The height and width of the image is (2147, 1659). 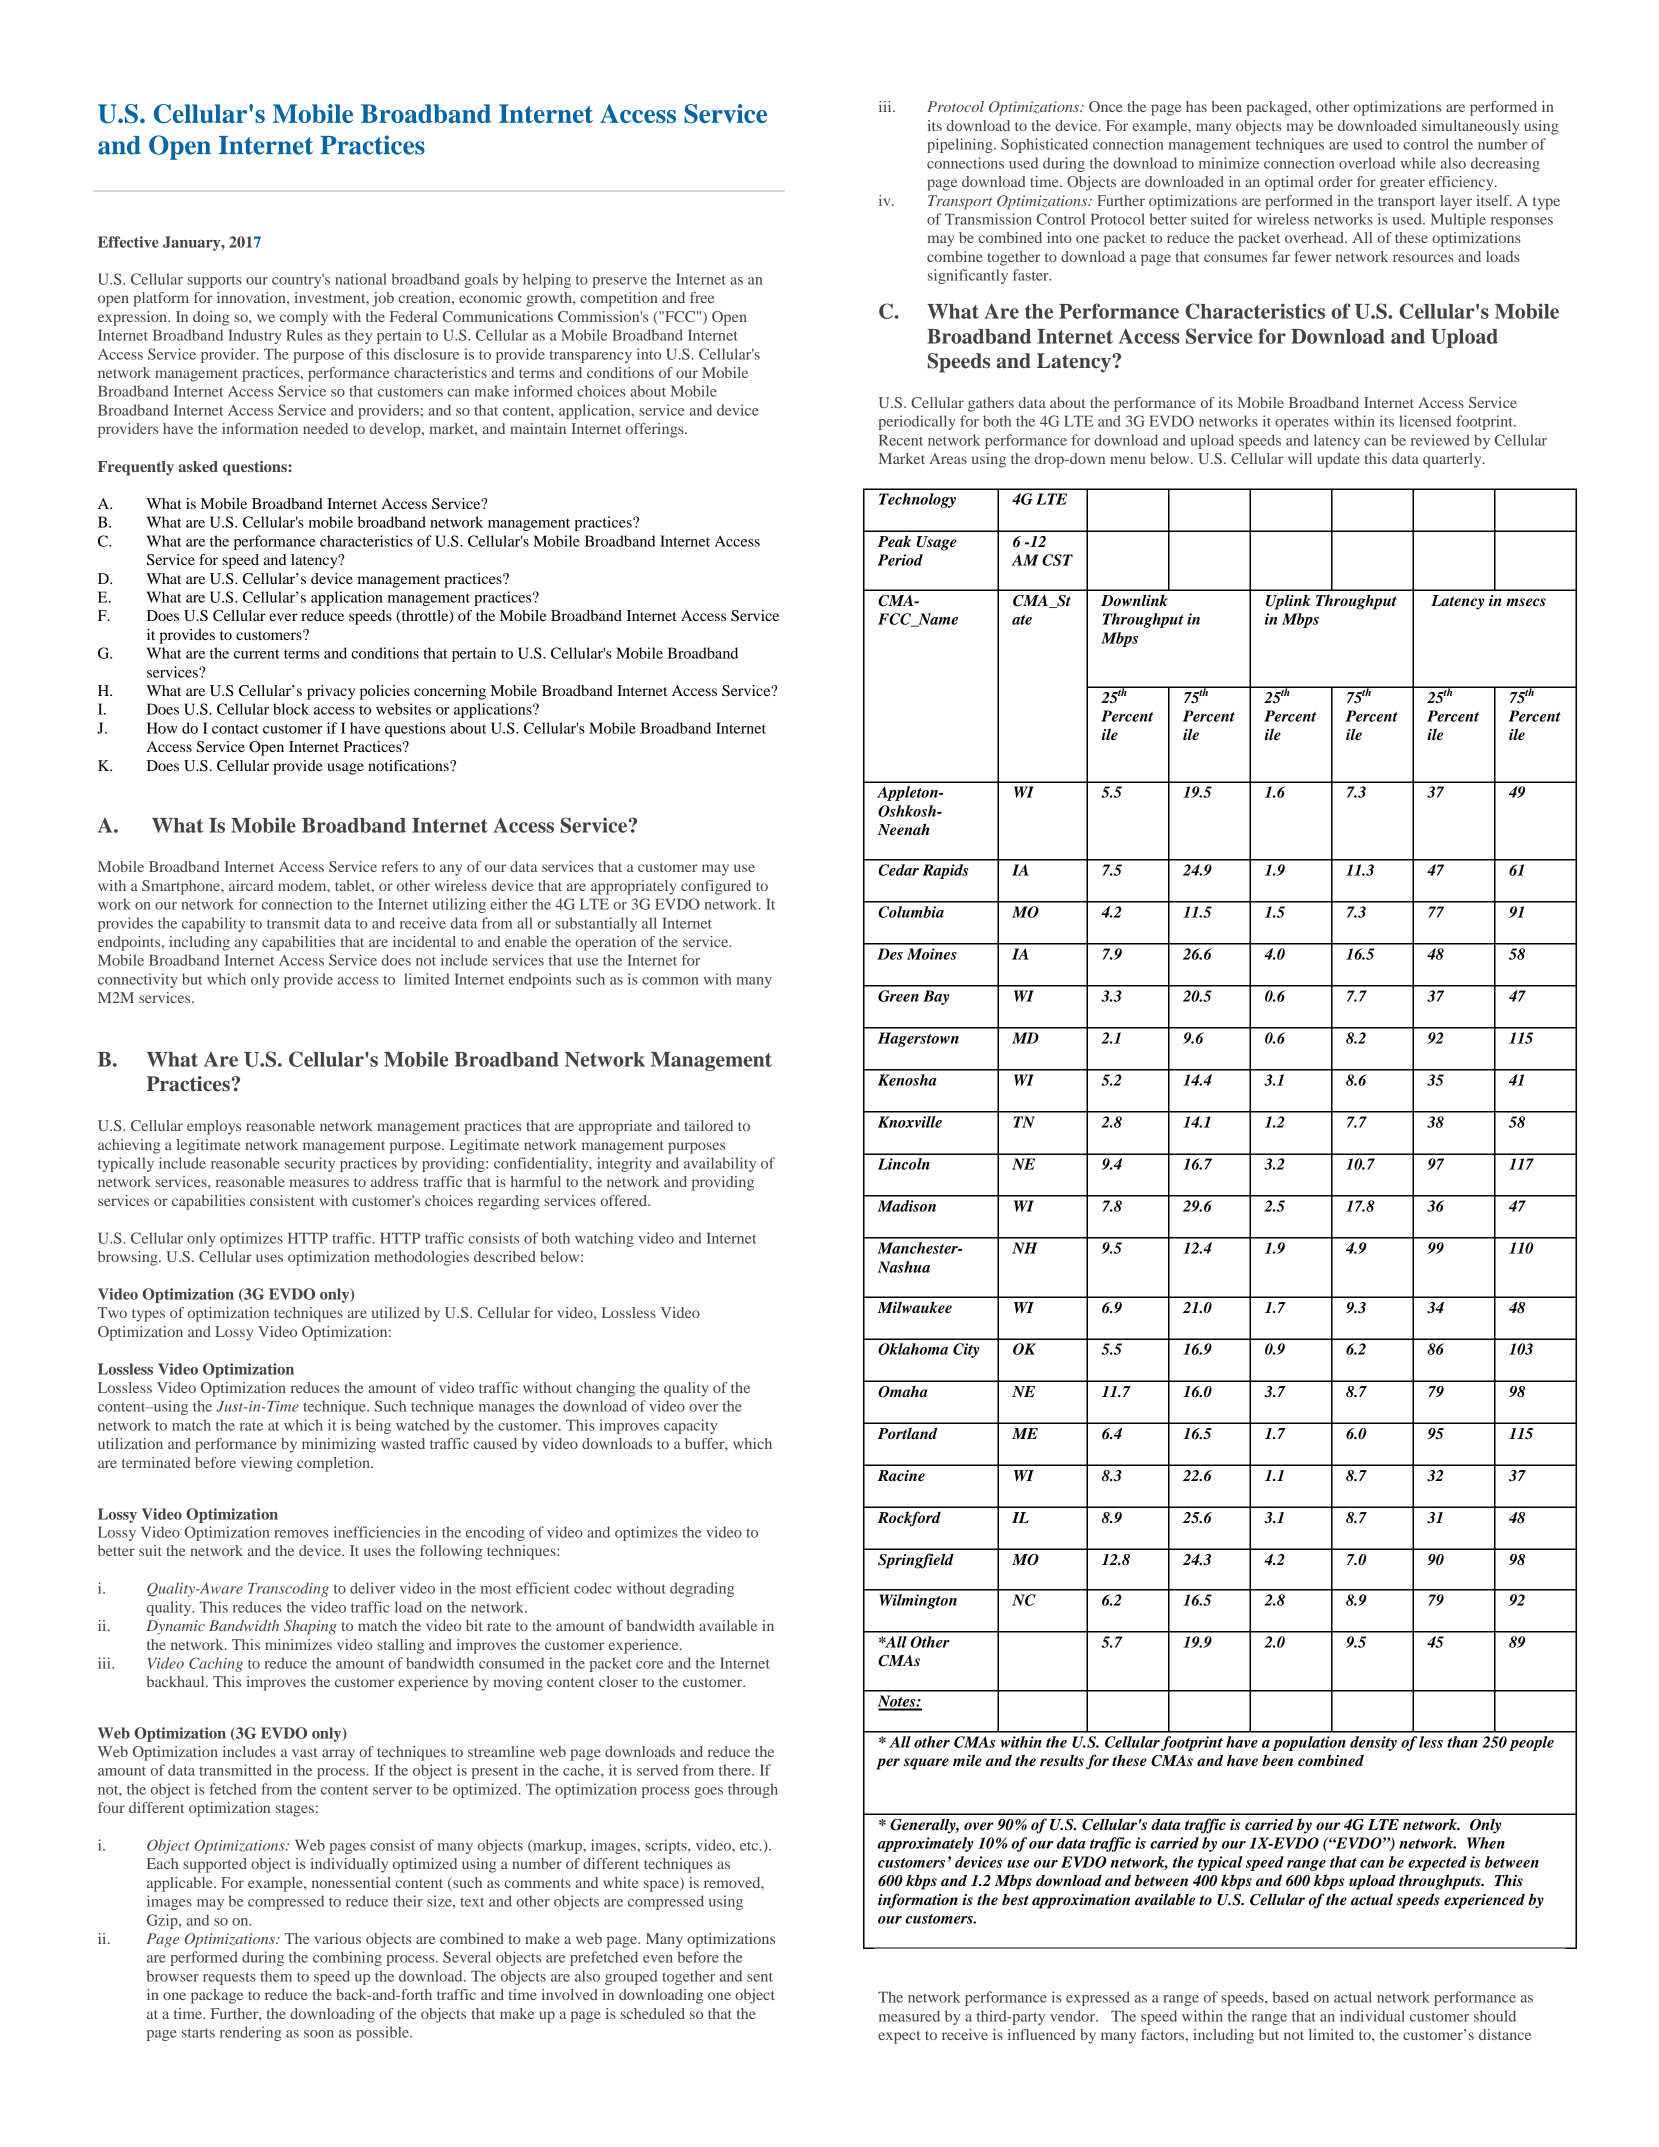 What do you see at coordinates (215, 281) in the image?
I see `supports` at bounding box center [215, 281].
